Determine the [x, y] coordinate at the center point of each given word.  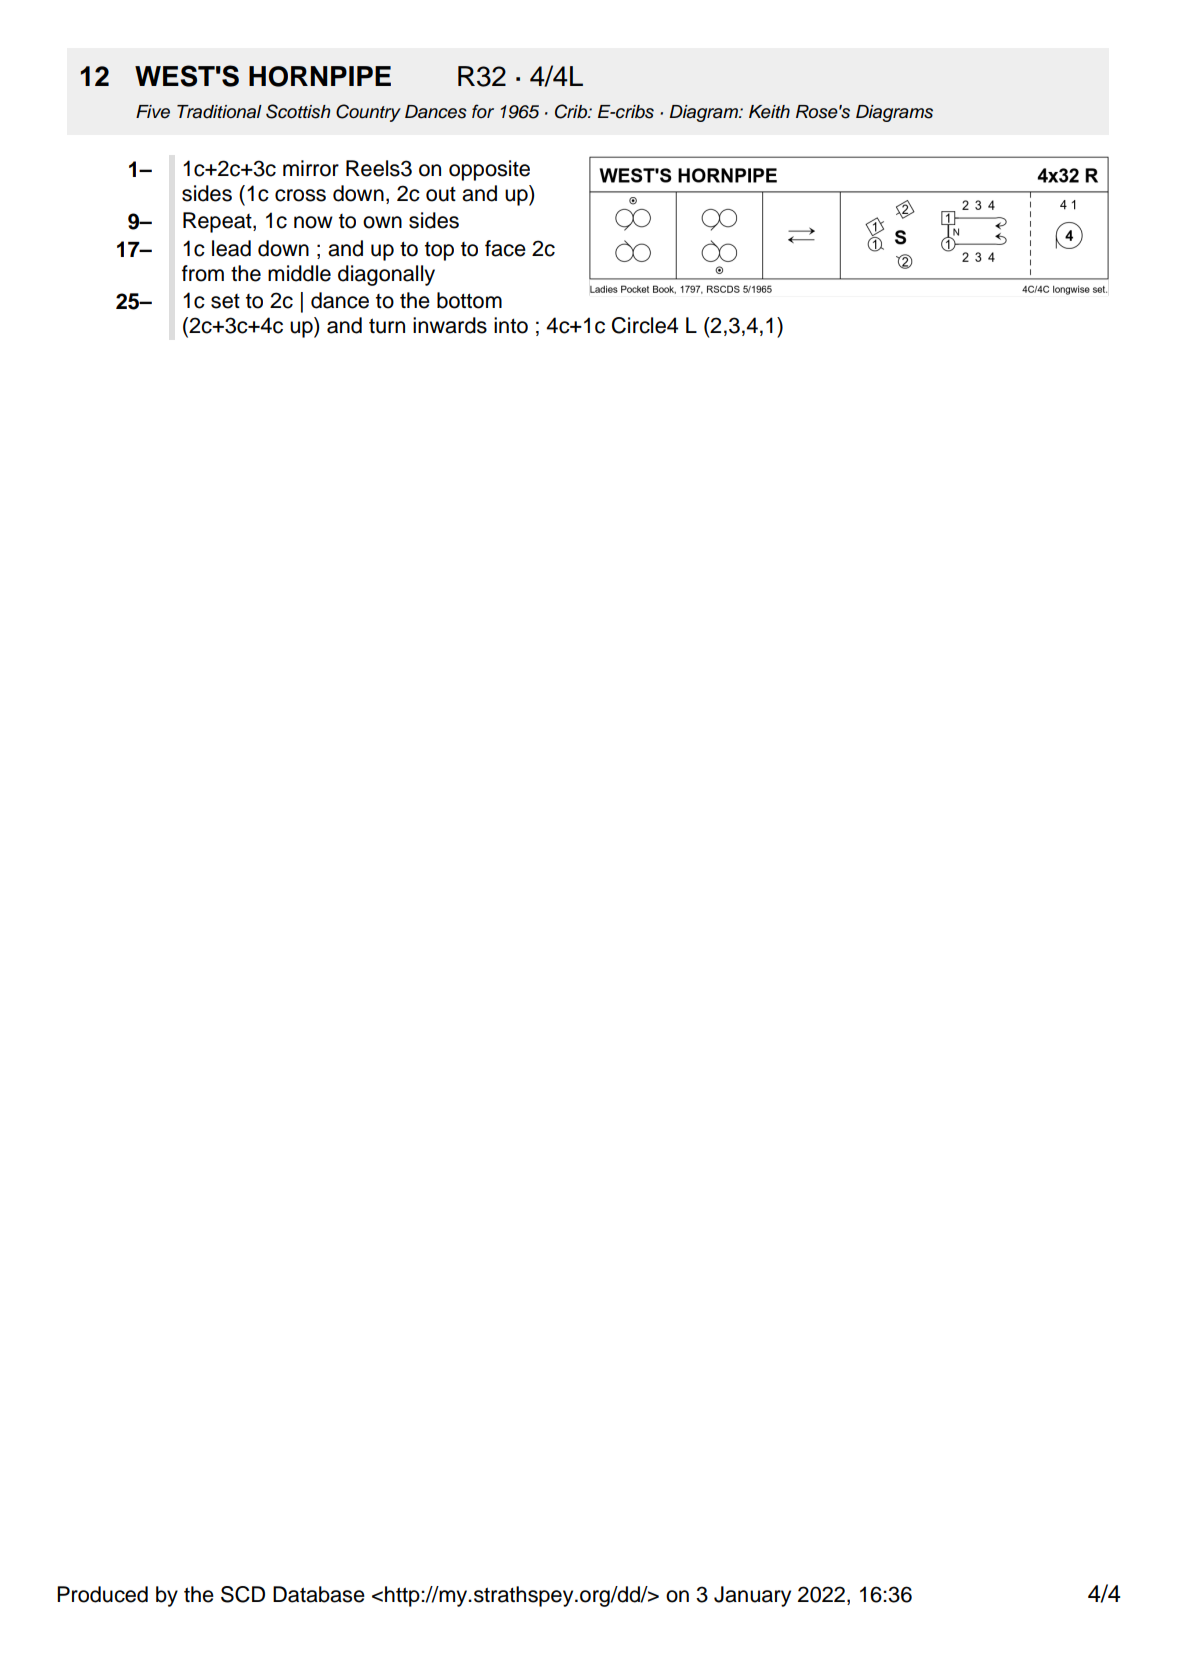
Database [319, 1594]
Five [153, 112]
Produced [102, 1594]
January [752, 1596]
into [511, 325]
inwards [450, 325]
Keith [769, 112]
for [483, 111]
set [225, 301]
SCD [243, 1594]
